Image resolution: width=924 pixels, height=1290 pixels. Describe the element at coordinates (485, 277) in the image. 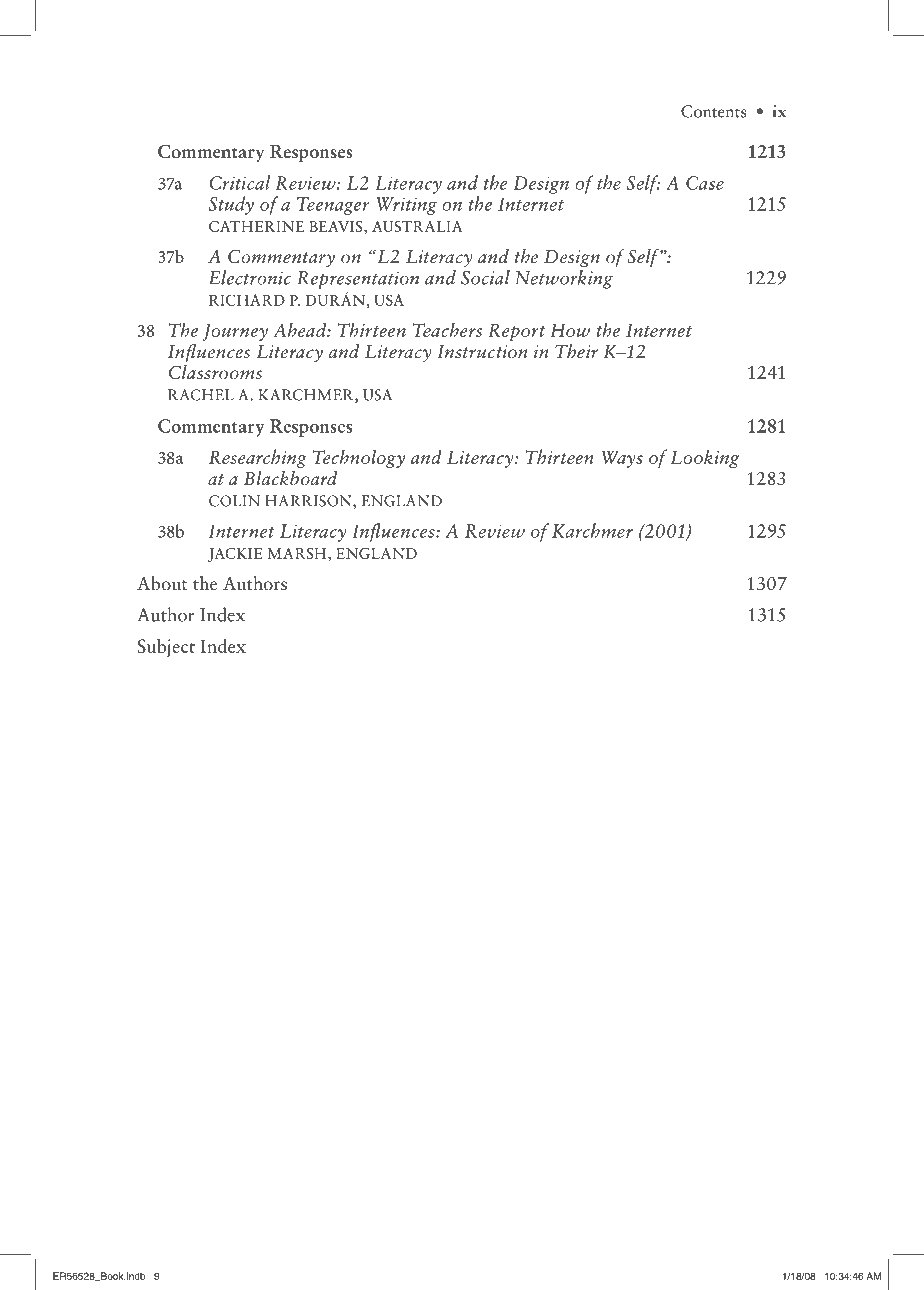

I see `Social` at that location.
